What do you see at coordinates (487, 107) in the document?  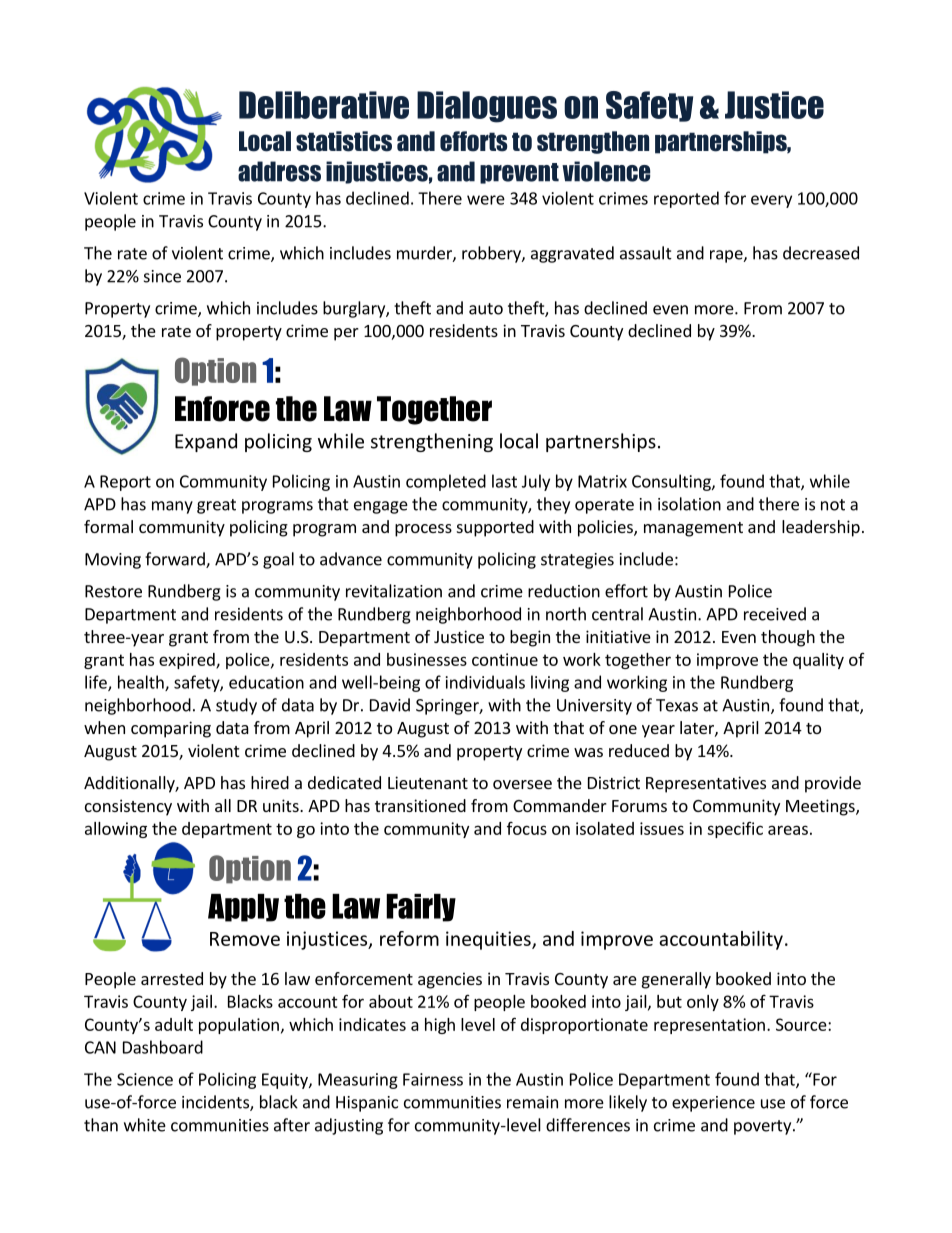 I see `Dialogues` at bounding box center [487, 107].
